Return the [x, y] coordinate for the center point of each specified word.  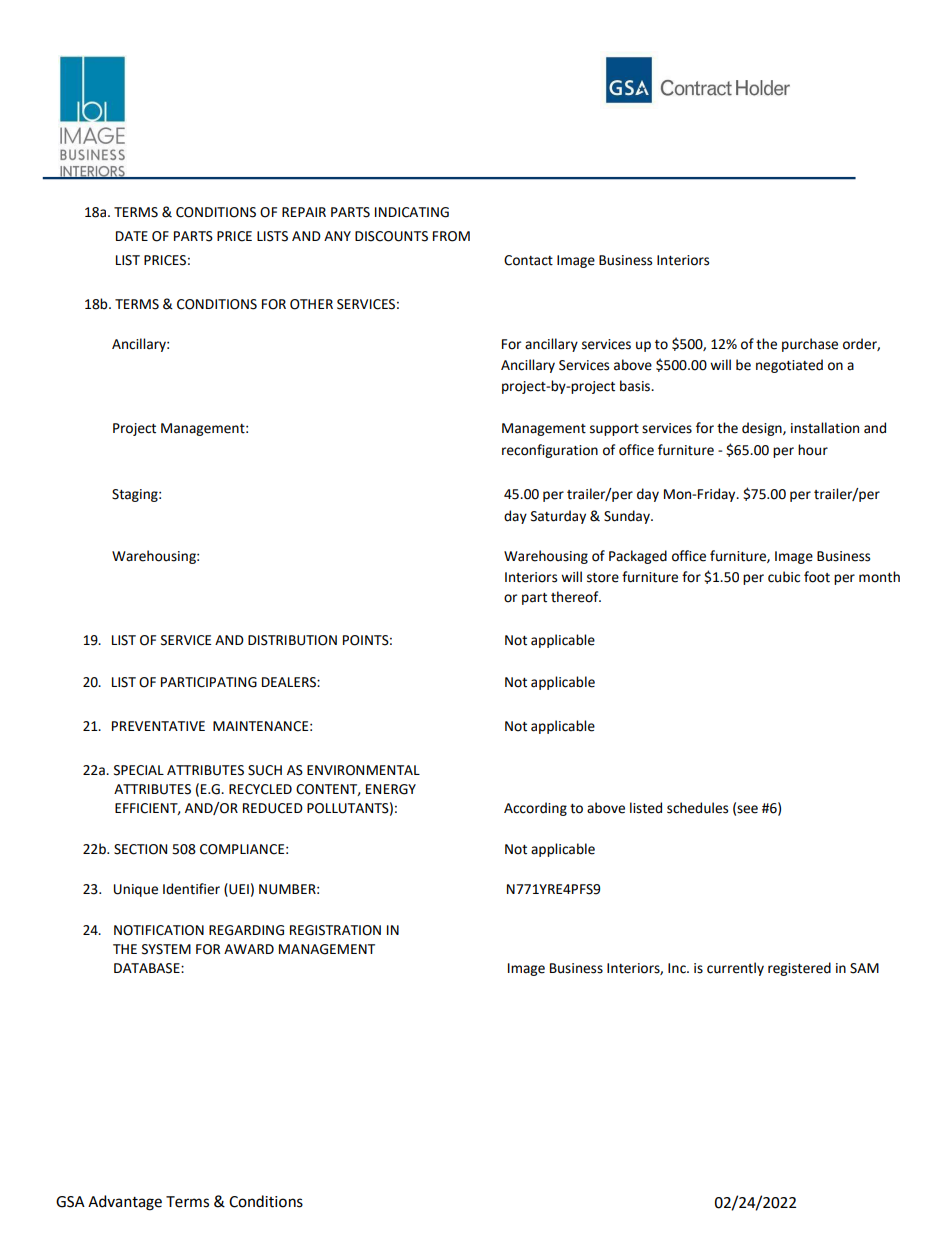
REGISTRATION [335, 930]
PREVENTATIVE [158, 726]
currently [735, 969]
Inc [678, 968]
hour [813, 450]
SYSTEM [166, 949]
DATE [132, 236]
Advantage [125, 1203]
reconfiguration [550, 451]
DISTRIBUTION [292, 640]
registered [799, 969]
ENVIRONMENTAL [363, 770]
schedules [697, 808]
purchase [810, 345]
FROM [451, 236]
